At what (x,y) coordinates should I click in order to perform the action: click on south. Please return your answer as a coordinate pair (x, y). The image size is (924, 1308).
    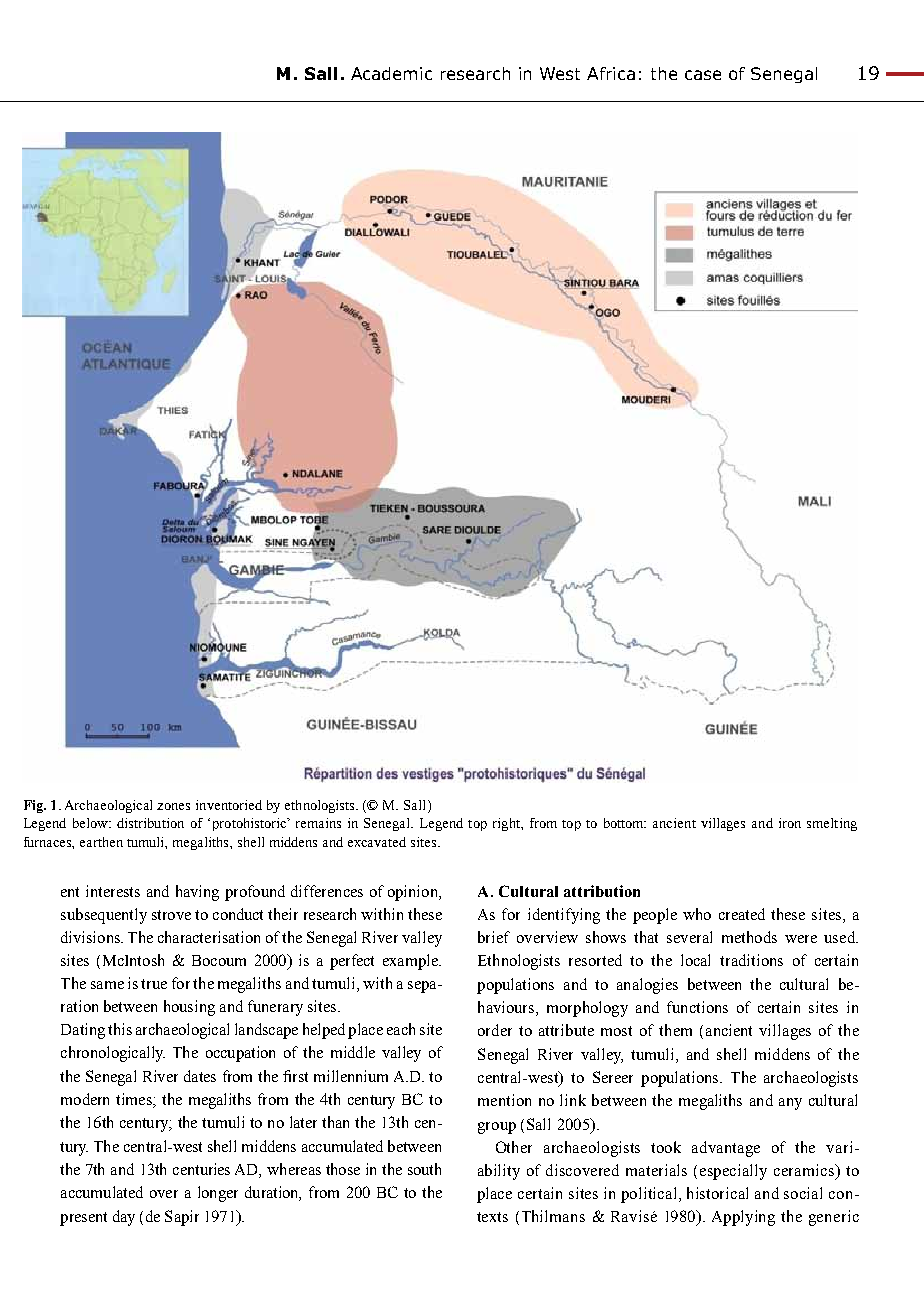
    Looking at the image, I should click on (424, 1169).
